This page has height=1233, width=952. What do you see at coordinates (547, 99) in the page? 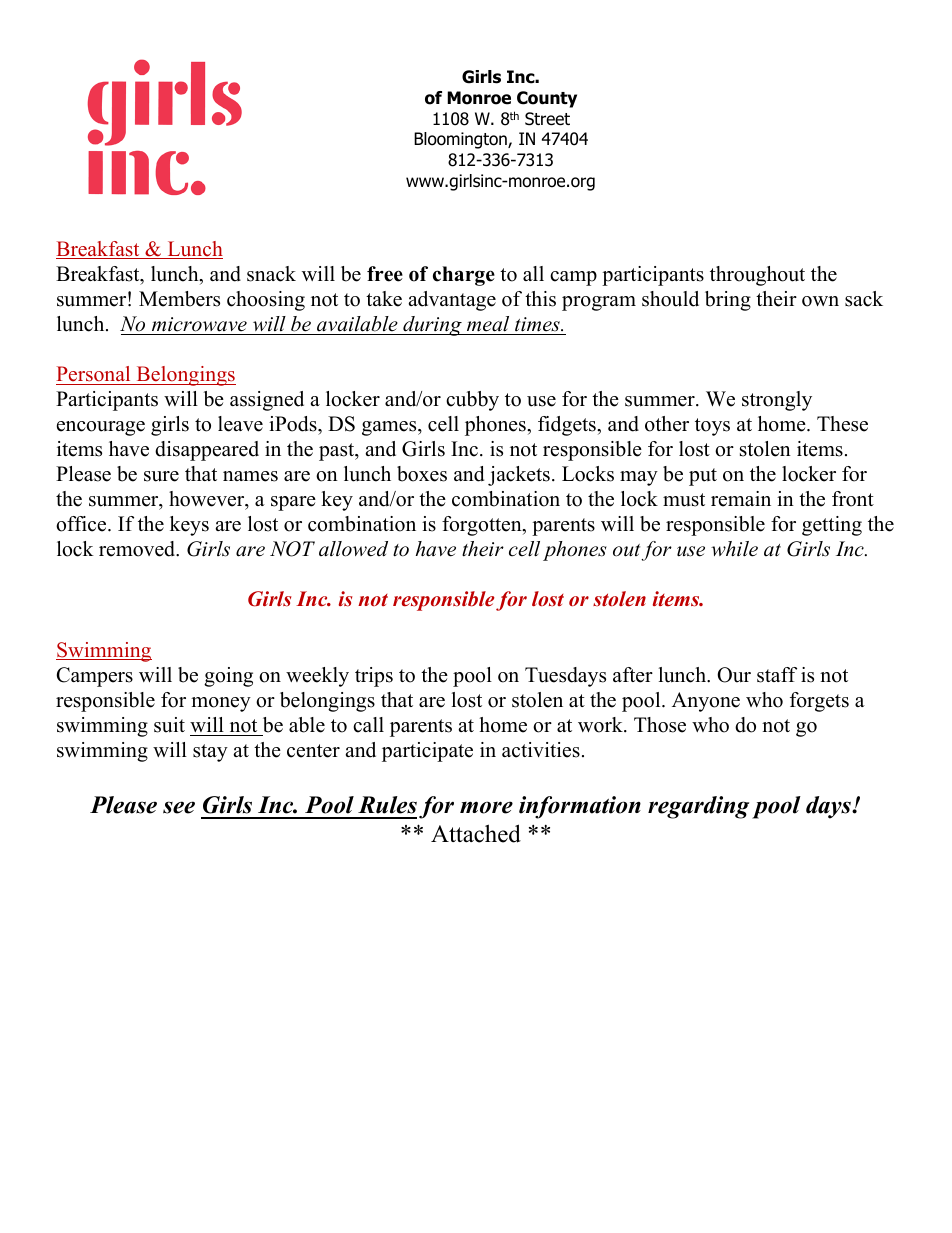
I see `County` at bounding box center [547, 99].
